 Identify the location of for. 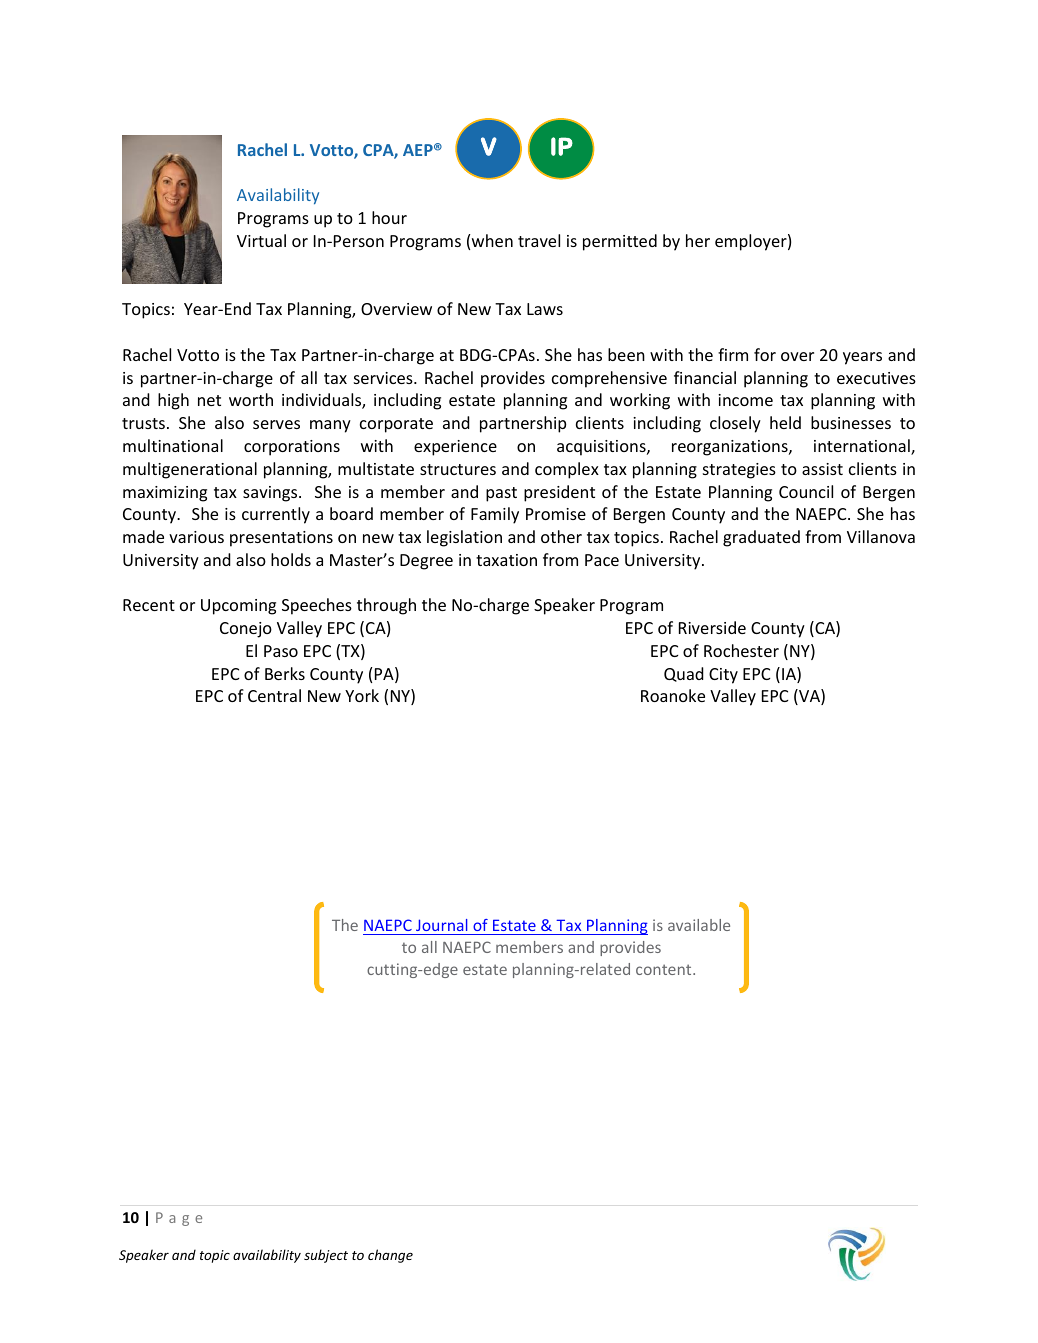
(765, 354).
